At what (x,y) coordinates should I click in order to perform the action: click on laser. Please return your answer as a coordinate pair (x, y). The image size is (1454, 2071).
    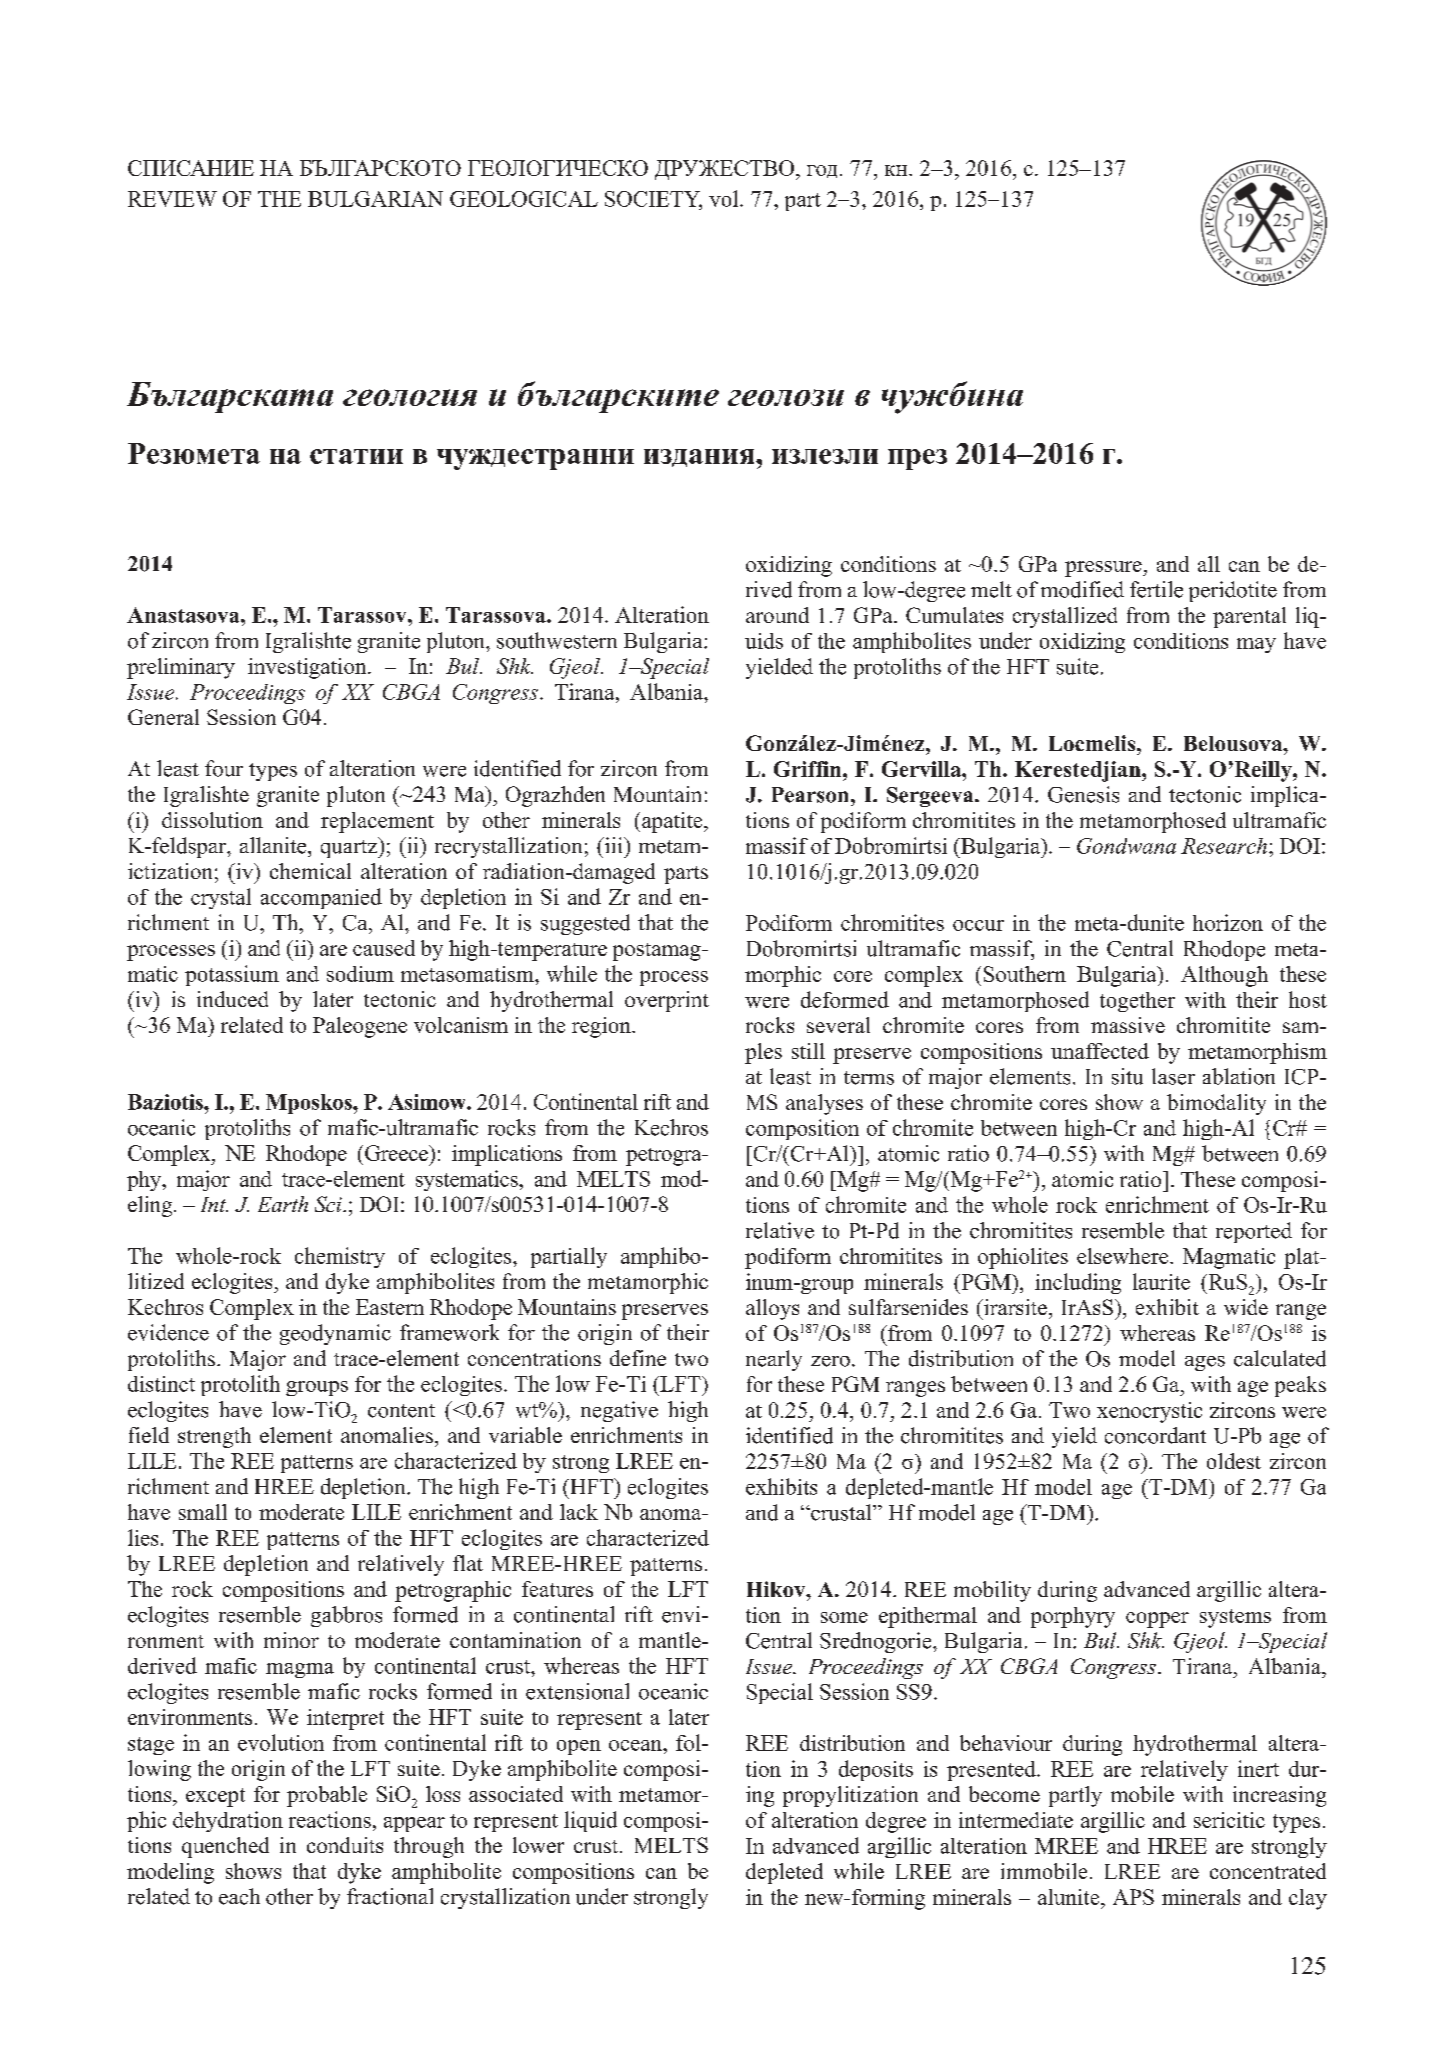
    Looking at the image, I should click on (1173, 1076).
